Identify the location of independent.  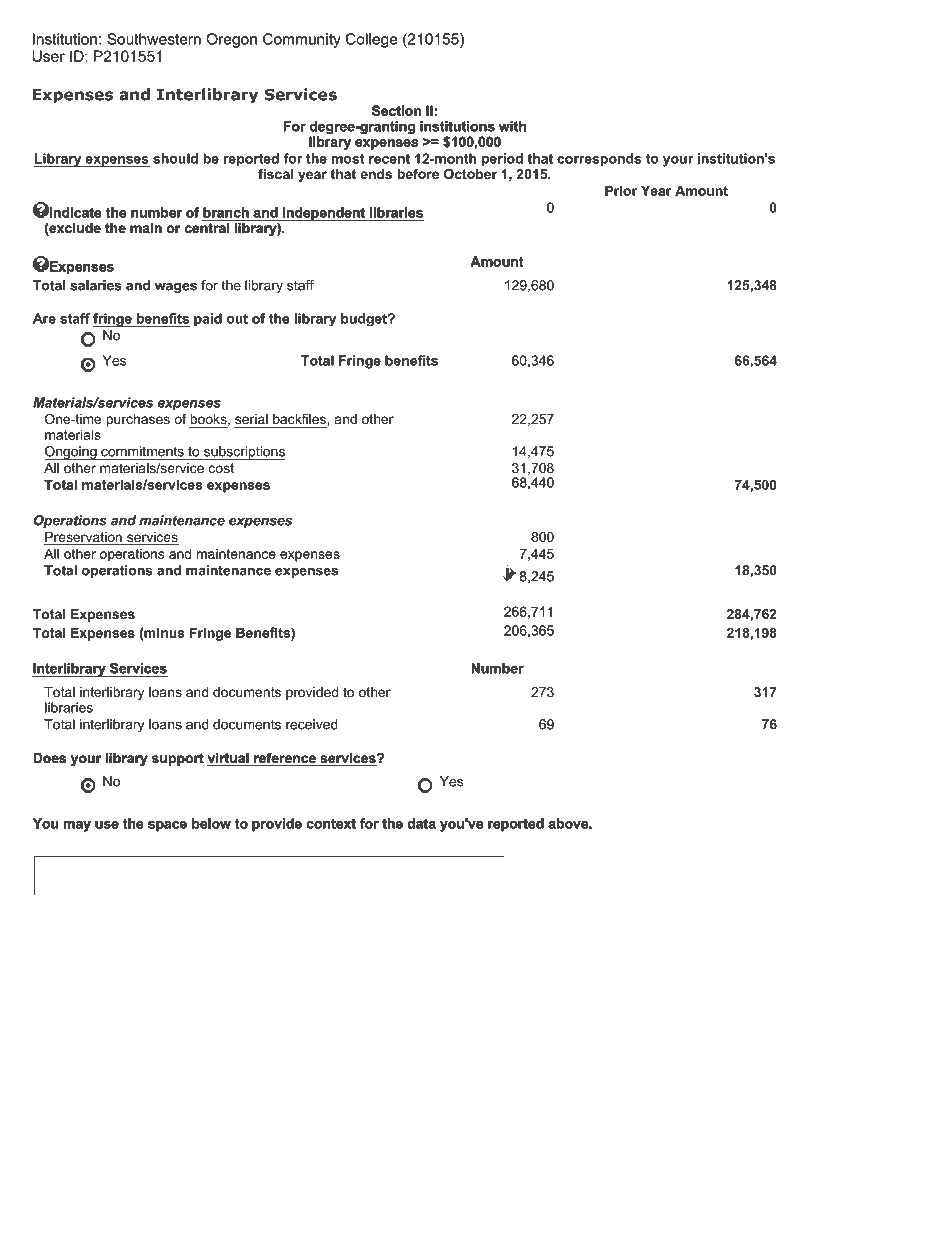
(324, 214).
